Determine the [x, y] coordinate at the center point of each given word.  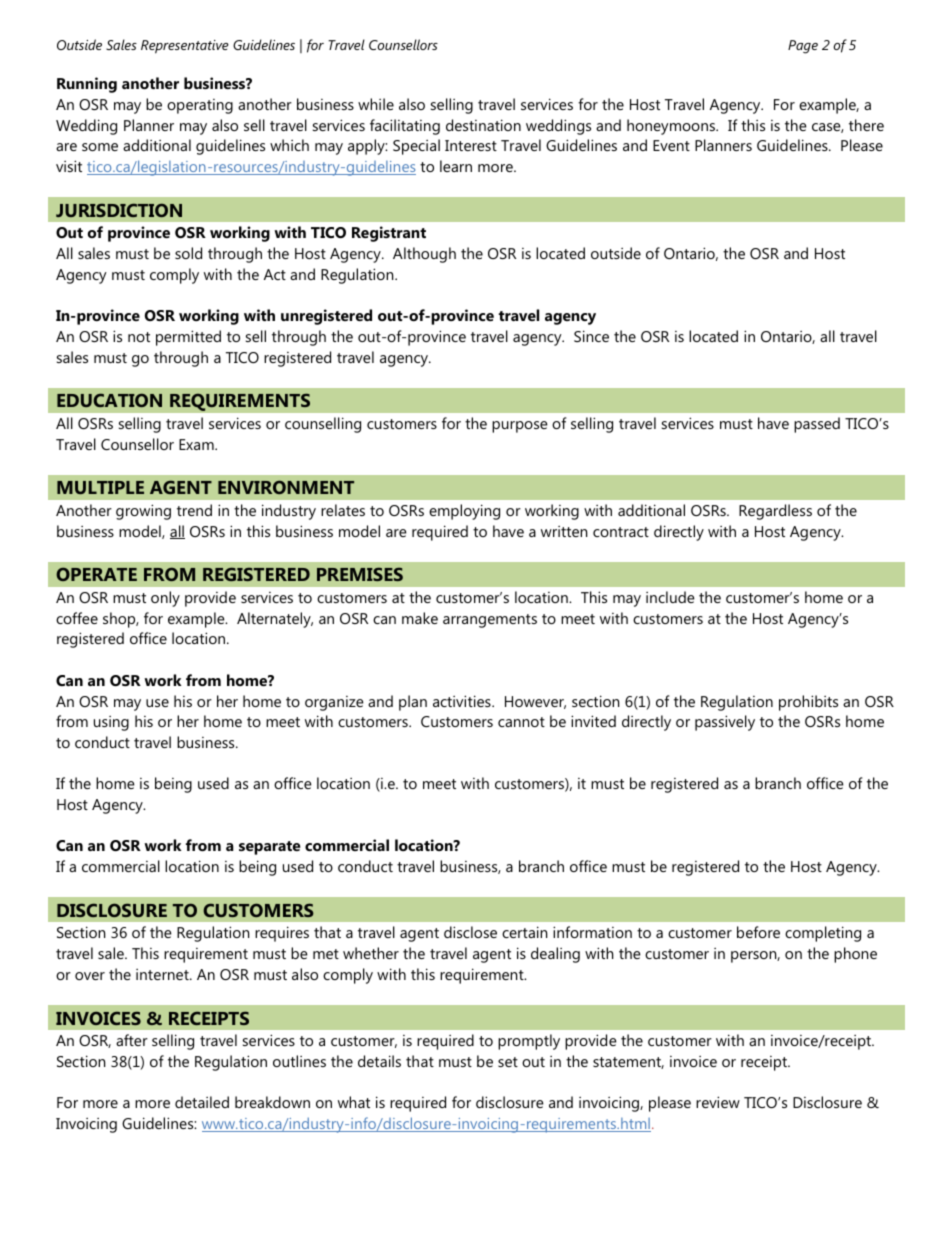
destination [483, 125]
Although [424, 255]
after [132, 1040]
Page [803, 47]
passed [817, 425]
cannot [521, 722]
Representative [185, 47]
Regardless [775, 512]
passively [725, 723]
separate [269, 848]
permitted [188, 338]
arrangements [490, 621]
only [165, 599]
